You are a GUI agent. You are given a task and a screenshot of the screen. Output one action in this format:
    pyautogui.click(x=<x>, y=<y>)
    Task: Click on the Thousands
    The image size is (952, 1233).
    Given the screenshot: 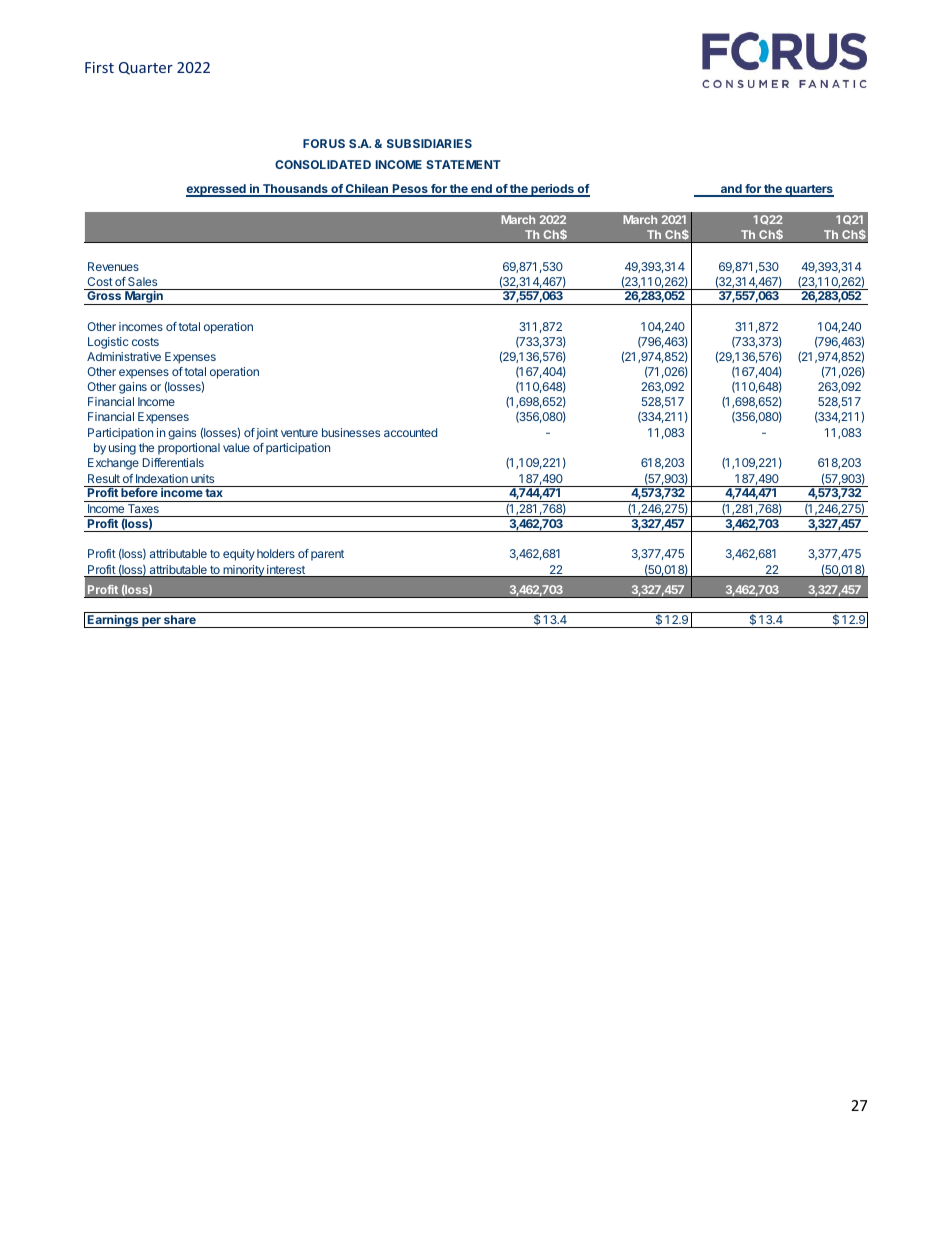 What is the action you would take?
    pyautogui.click(x=295, y=190)
